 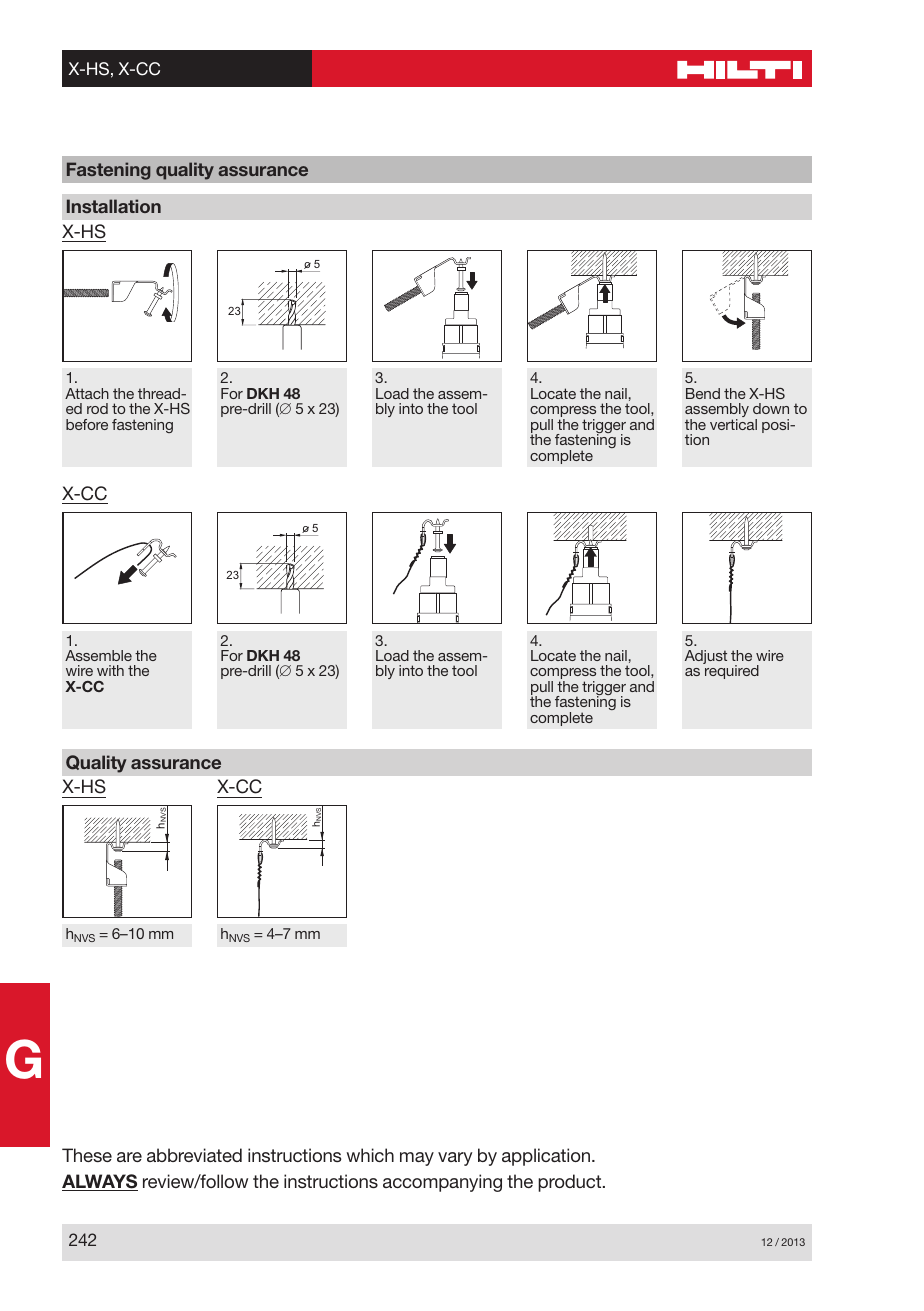 I want to click on may, so click(x=417, y=1159).
